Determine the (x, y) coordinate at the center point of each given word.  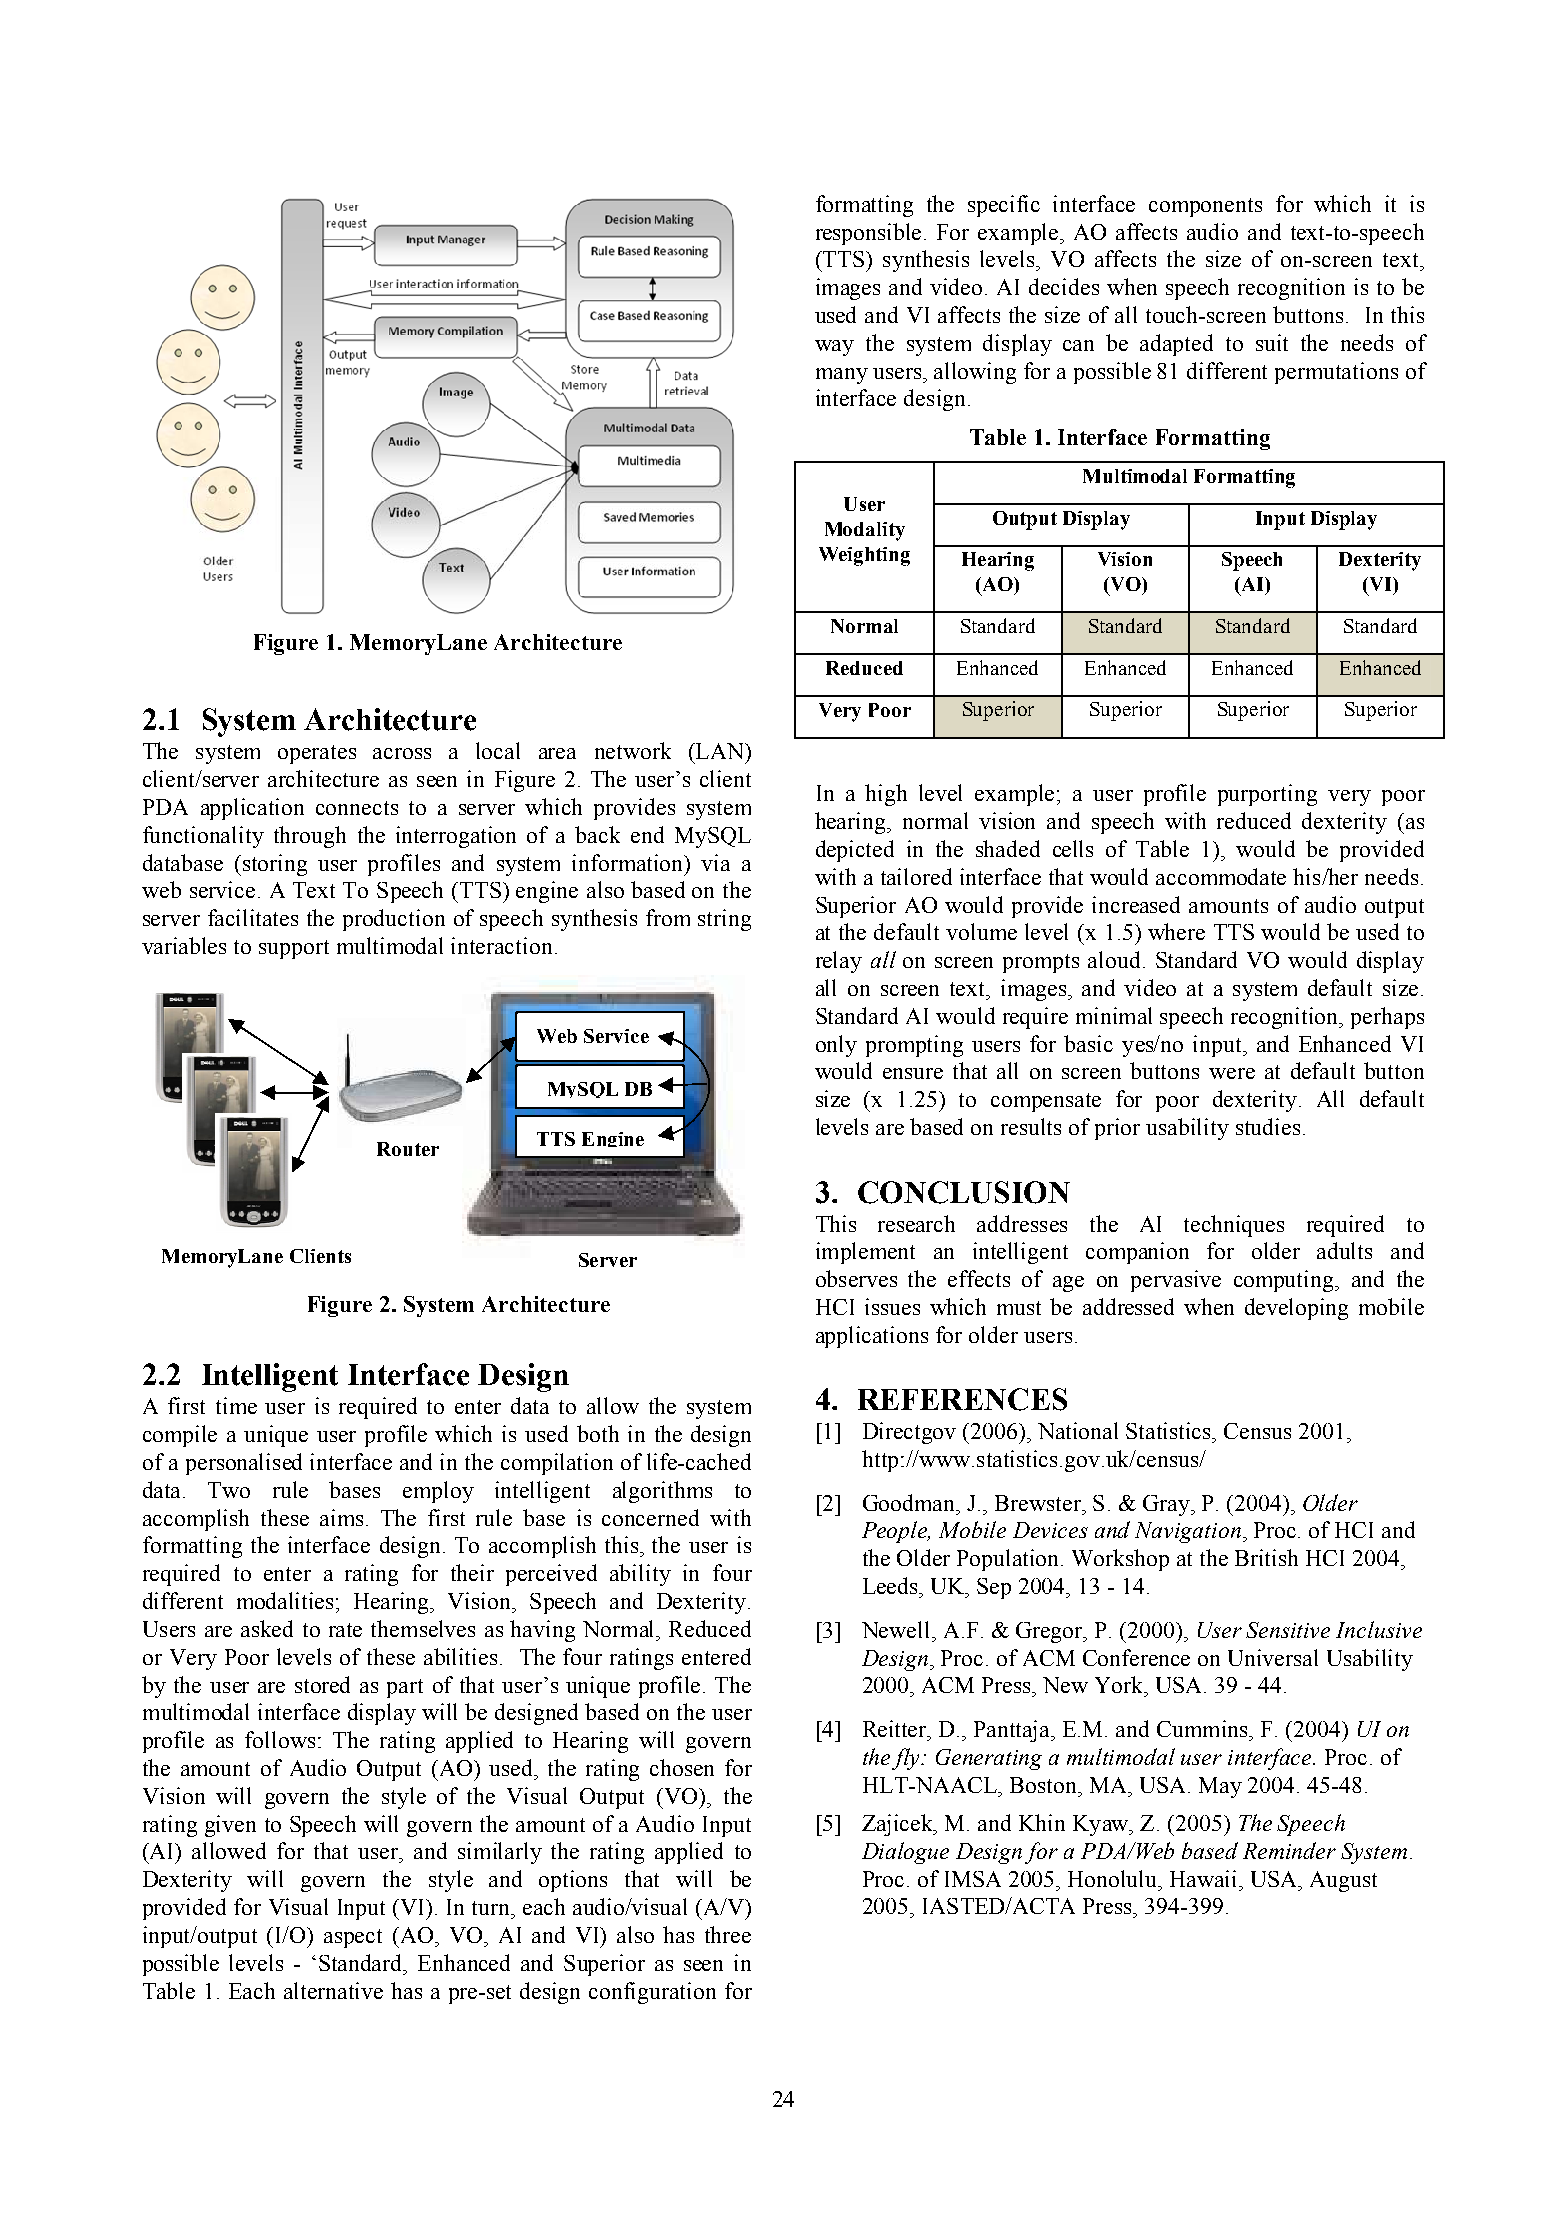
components (1205, 207)
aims (341, 1517)
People (896, 1532)
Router (408, 1149)
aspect (353, 1938)
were (1232, 1073)
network (633, 750)
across (402, 753)
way (834, 348)
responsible (870, 234)
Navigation (1189, 1532)
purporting (1267, 795)
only (836, 1046)
